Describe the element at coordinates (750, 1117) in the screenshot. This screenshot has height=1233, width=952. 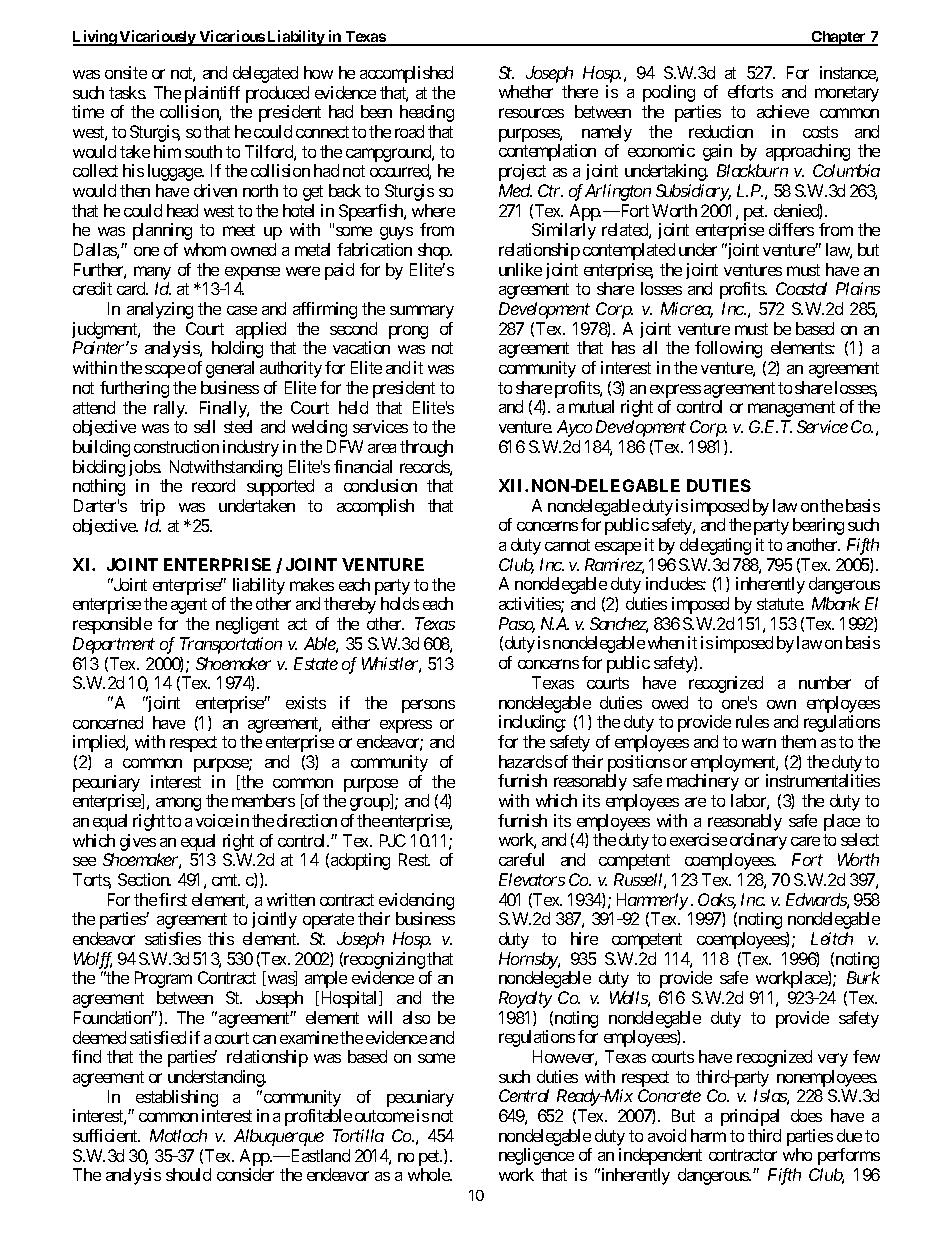
I see `principal` at that location.
